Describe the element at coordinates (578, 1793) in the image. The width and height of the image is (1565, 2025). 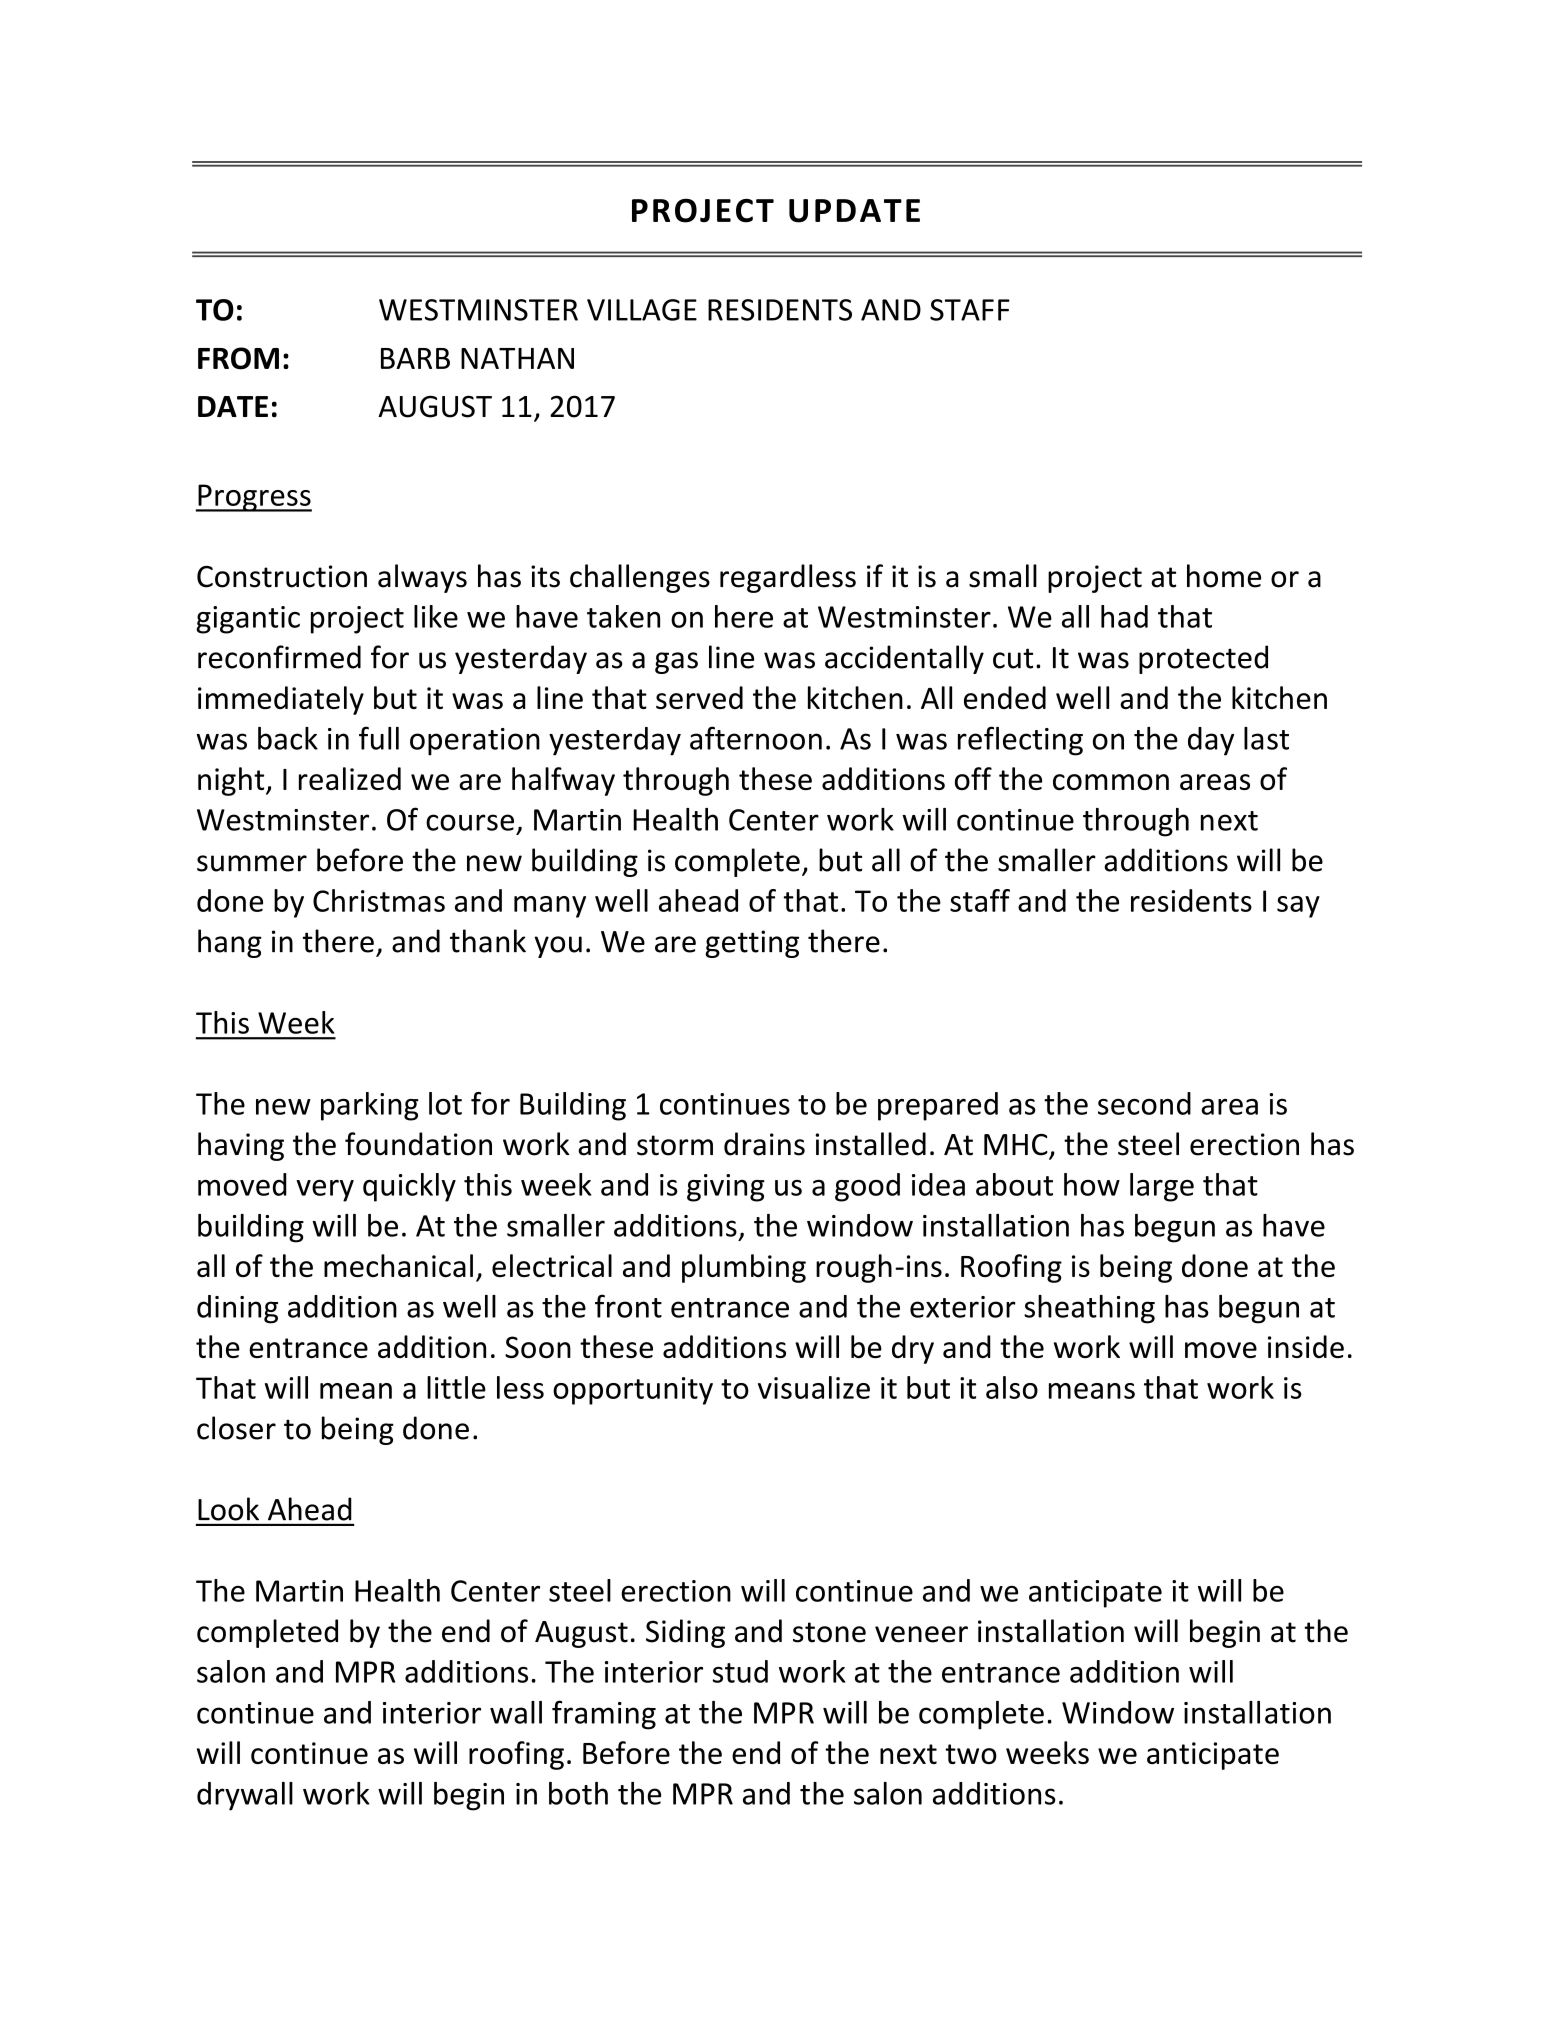
I see `both` at that location.
